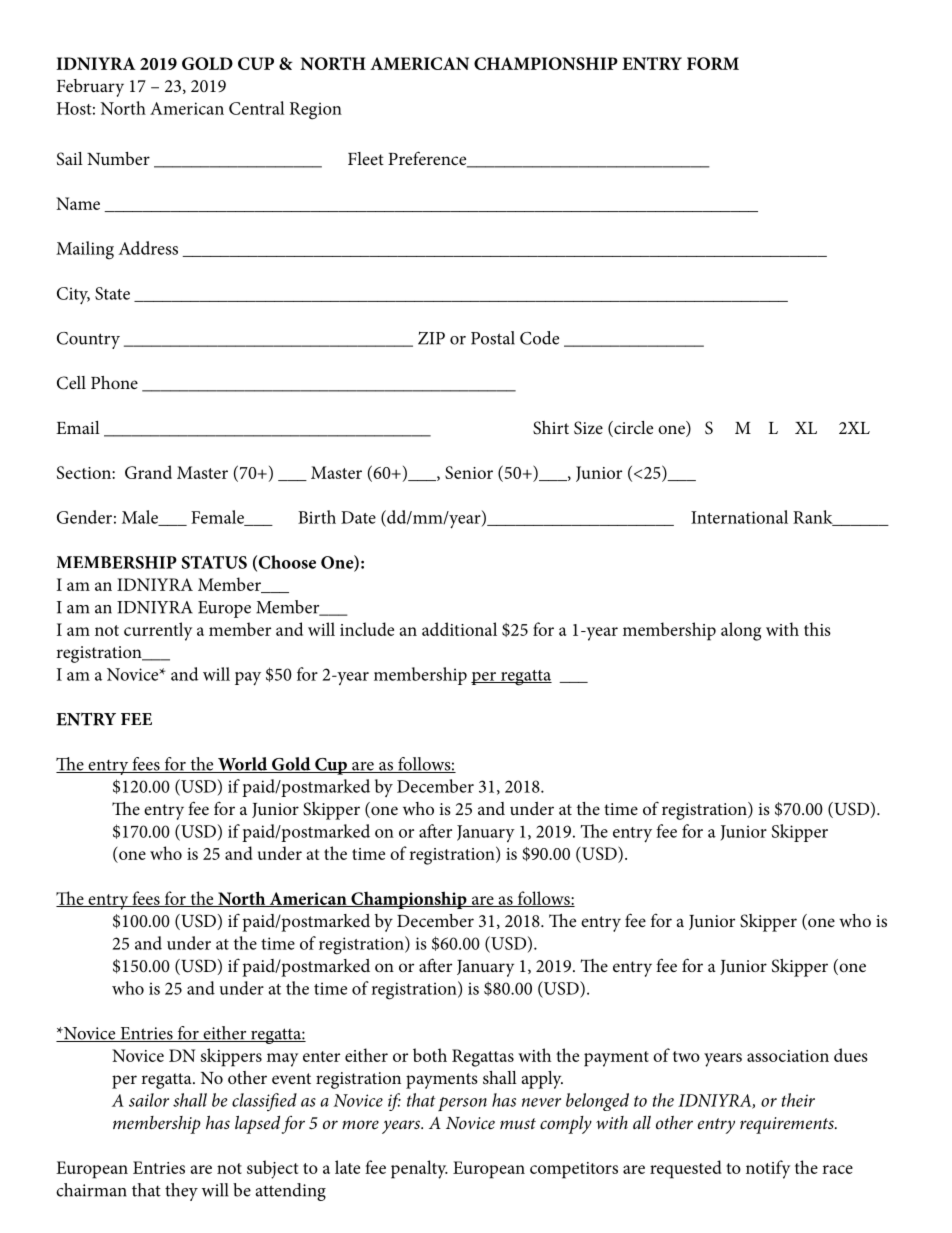 The height and width of the document is (1233, 952). I want to click on World, so click(243, 765).
